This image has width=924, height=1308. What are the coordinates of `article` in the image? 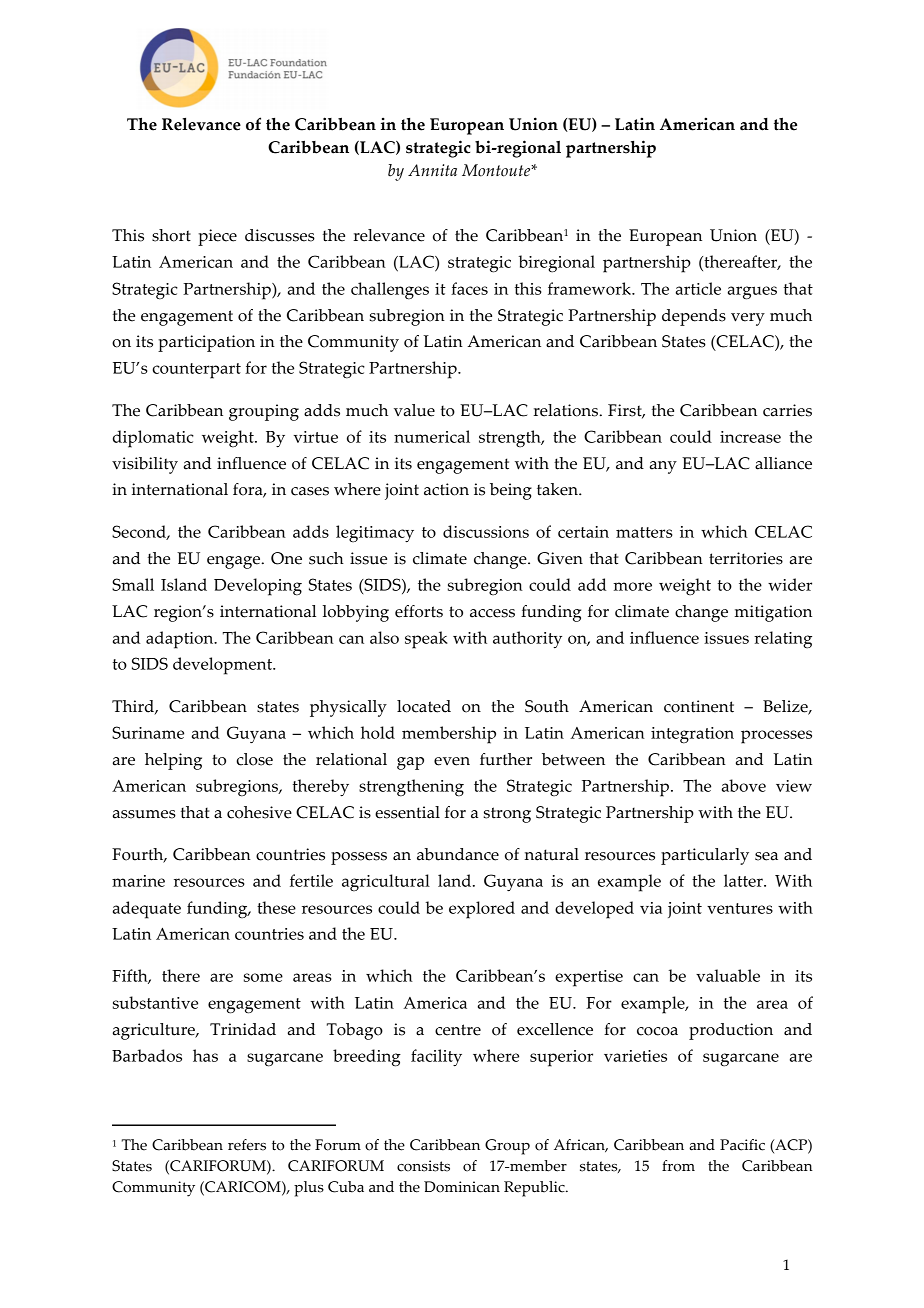 It's located at (698, 288).
